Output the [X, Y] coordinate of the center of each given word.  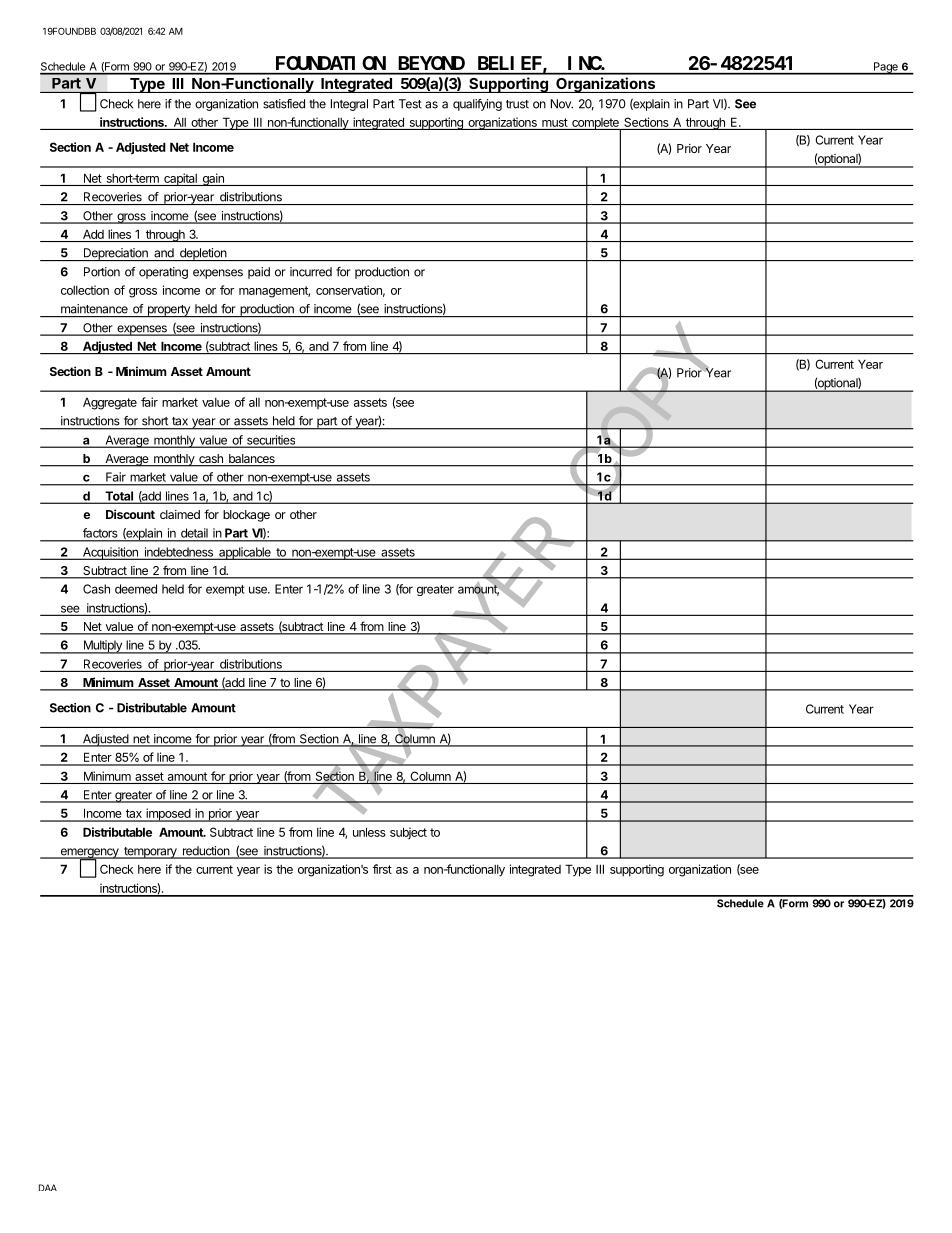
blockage [246, 516]
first [382, 869]
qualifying [477, 105]
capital [180, 179]
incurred [311, 272]
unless [369, 832]
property [168, 311]
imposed [168, 815]
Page [885, 68]
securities [271, 441]
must [555, 122]
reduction [205, 852]
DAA [48, 1187]
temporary [150, 853]
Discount [130, 514]
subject [408, 833]
